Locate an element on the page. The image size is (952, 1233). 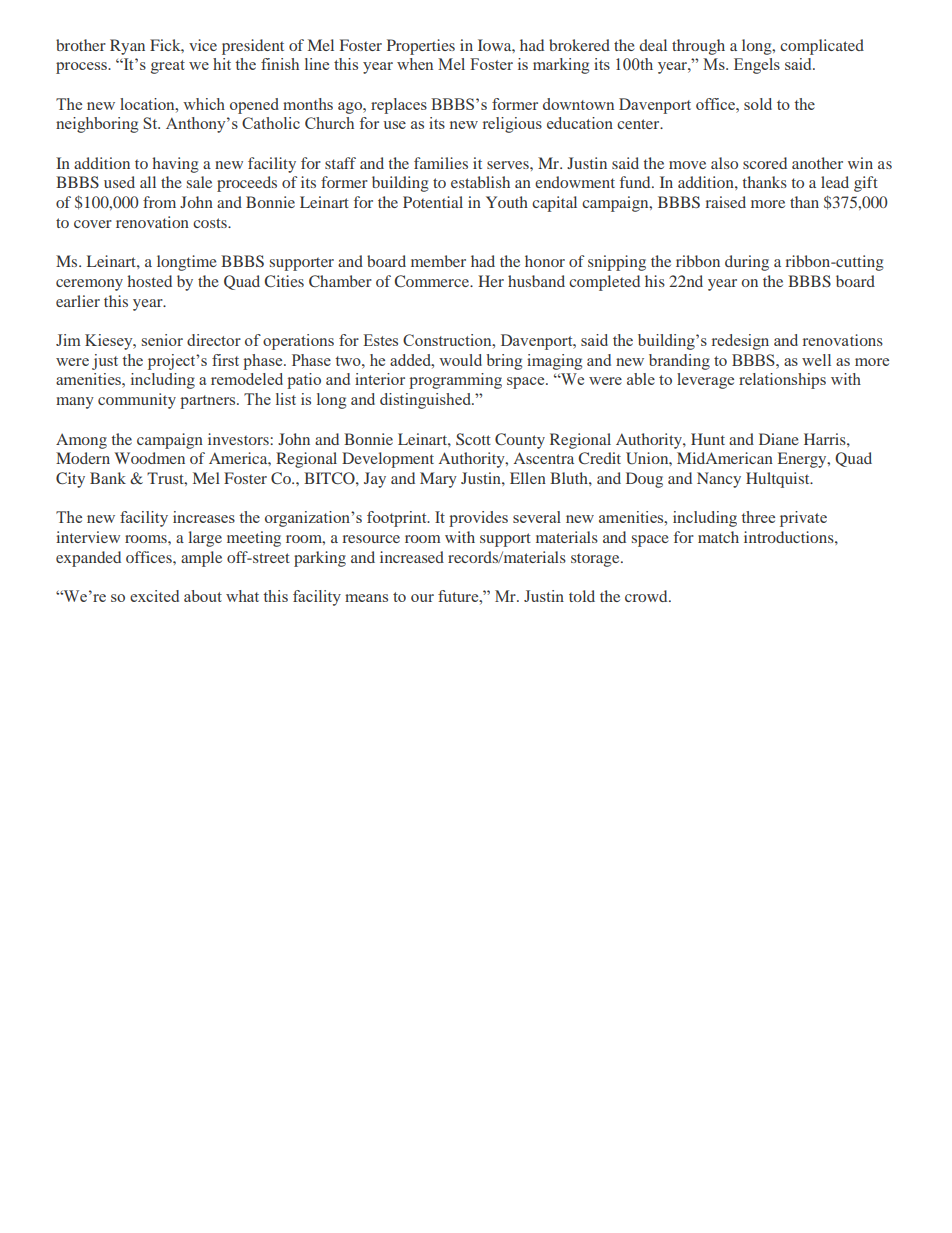
Engels is located at coordinates (757, 66).
